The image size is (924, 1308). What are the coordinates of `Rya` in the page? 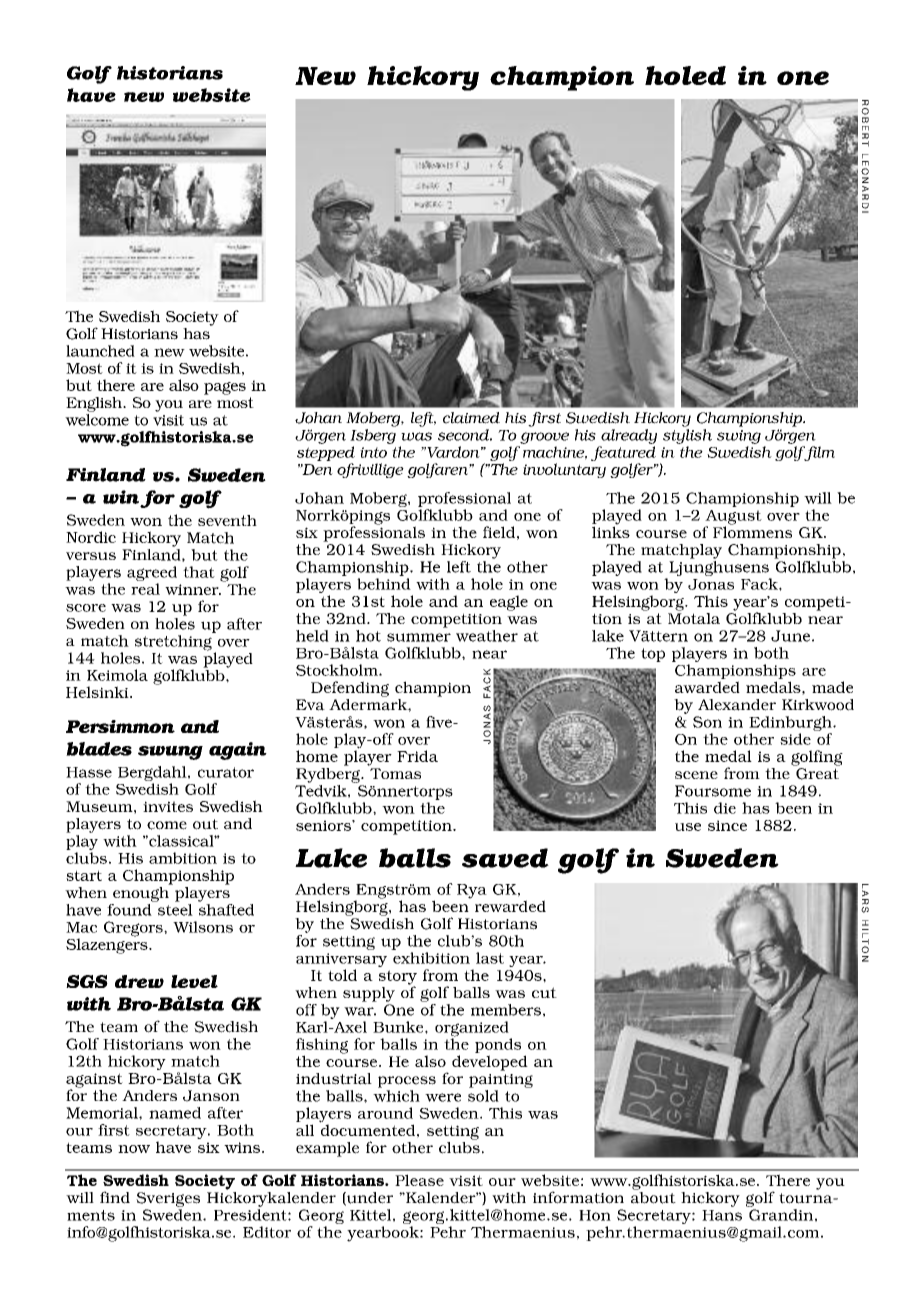 It's located at (472, 891).
